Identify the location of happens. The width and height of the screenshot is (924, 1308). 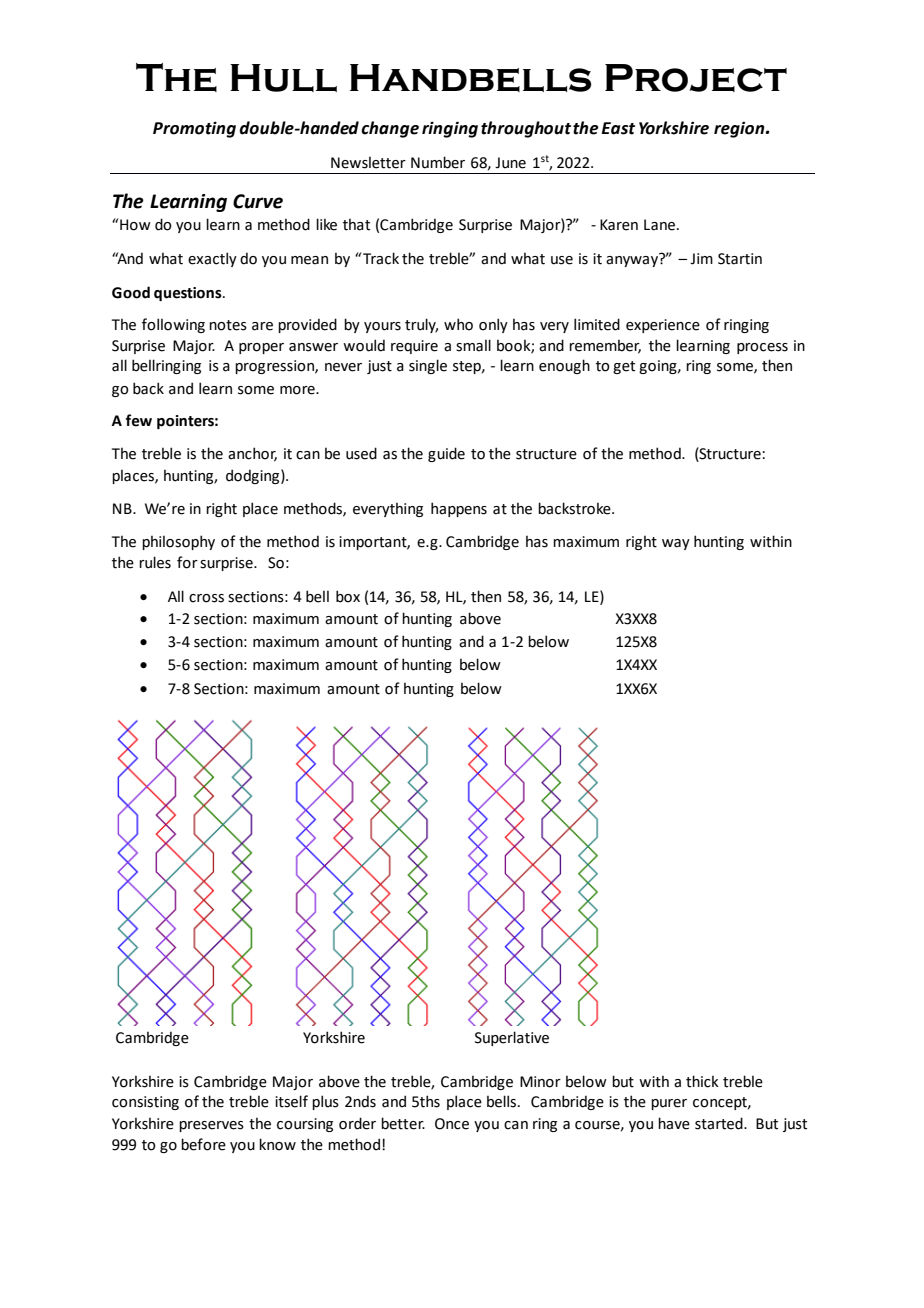
(459, 509).
